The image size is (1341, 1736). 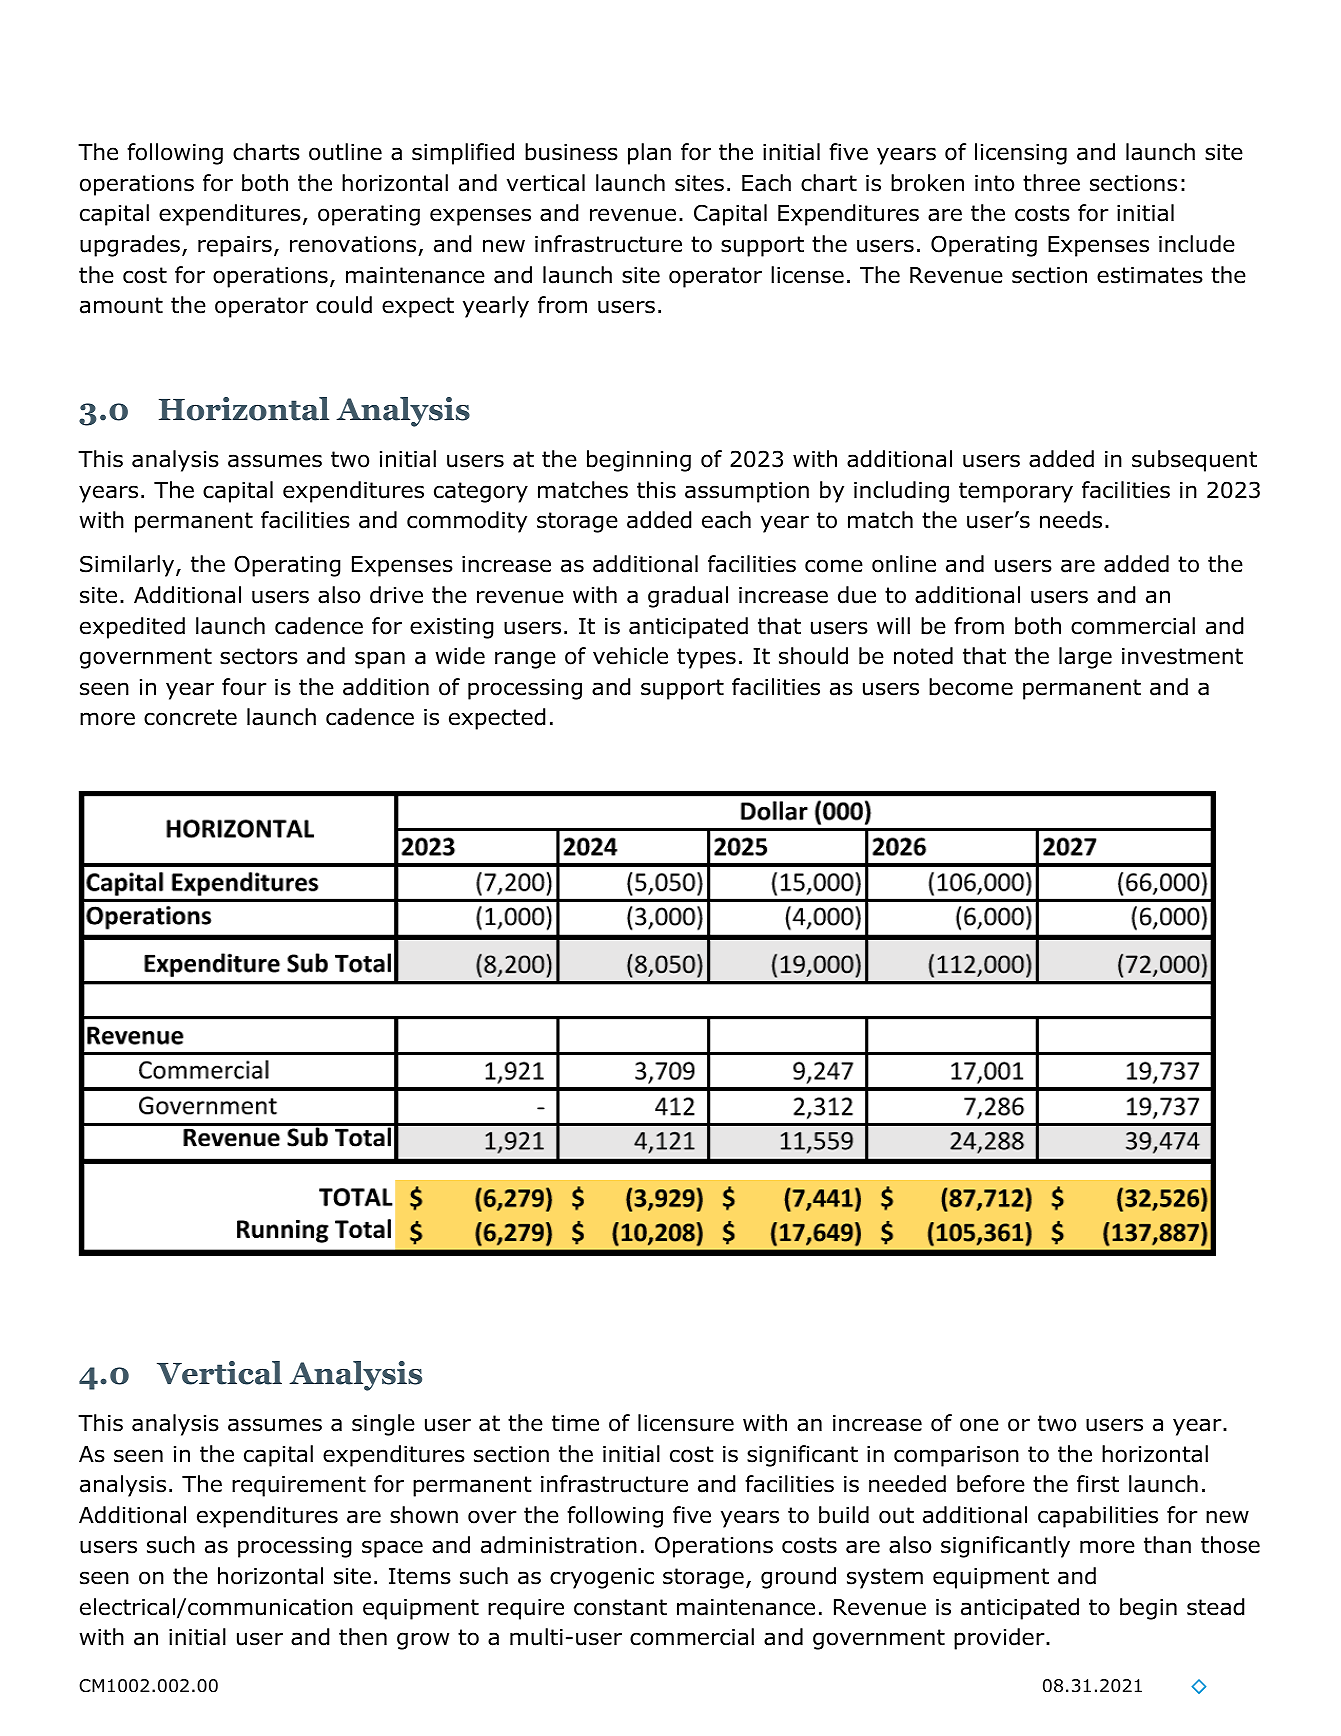 I want to click on Similarly, so click(x=128, y=566).
